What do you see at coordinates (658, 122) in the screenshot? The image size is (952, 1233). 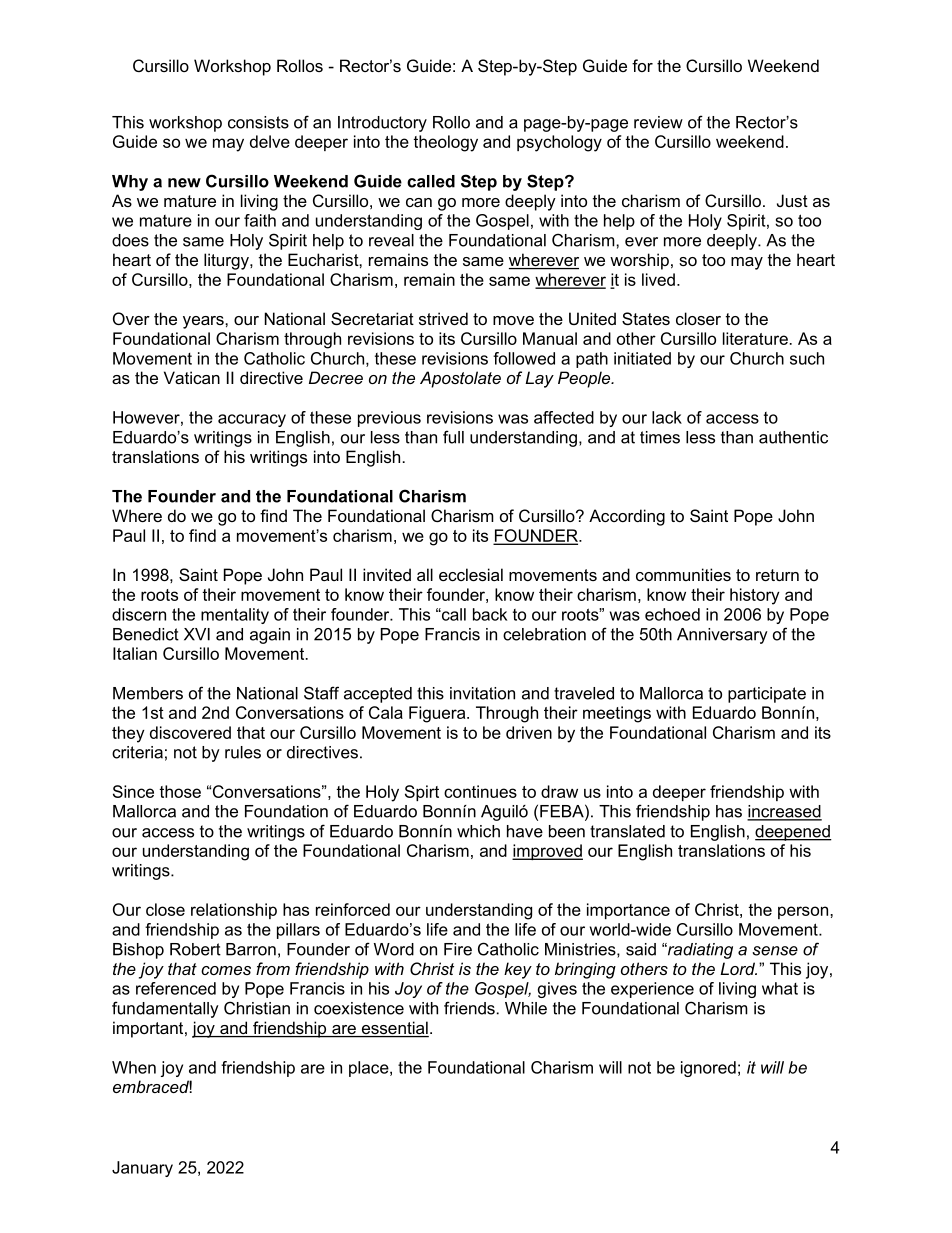 I see `review` at bounding box center [658, 122].
